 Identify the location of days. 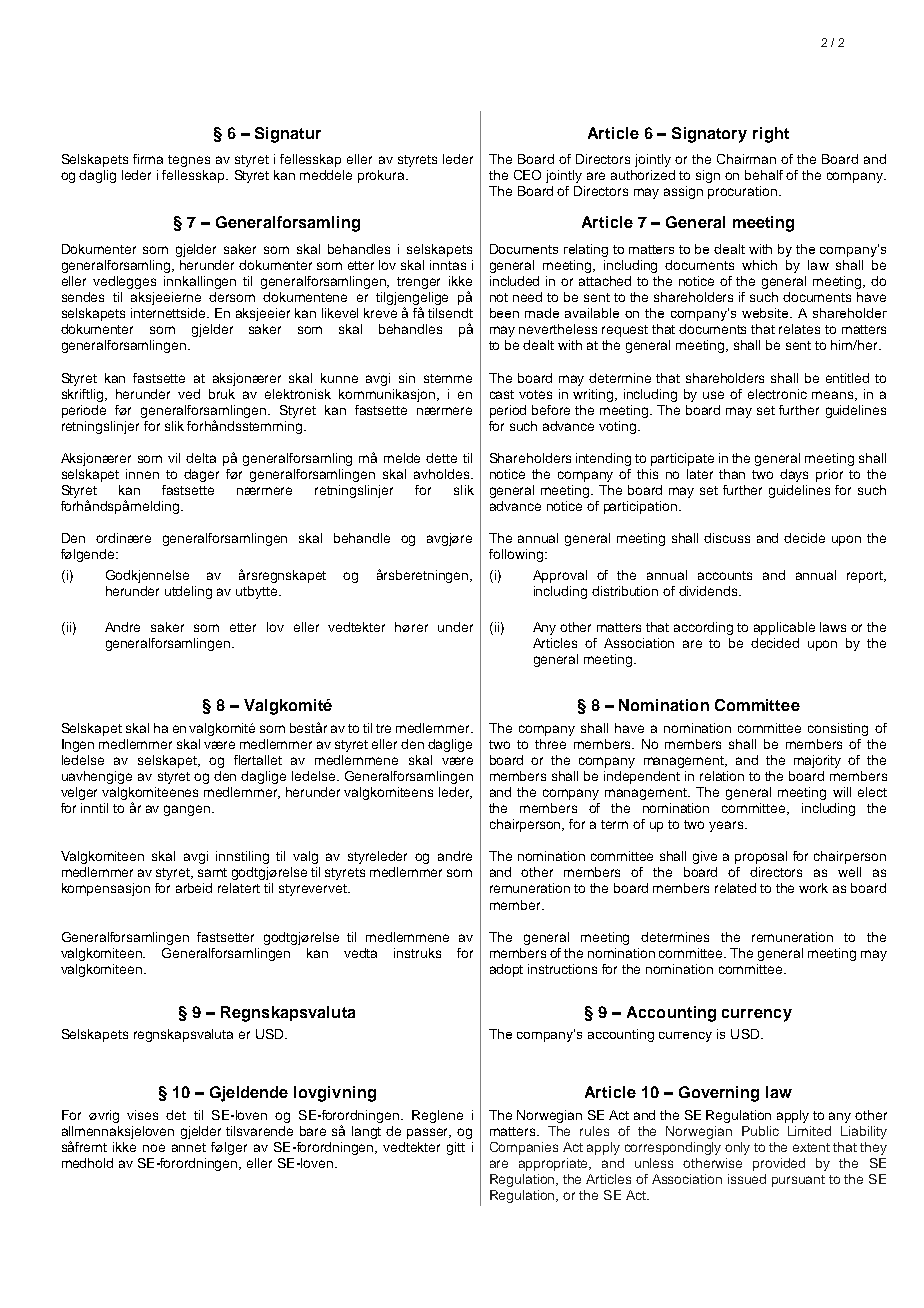
(794, 475).
